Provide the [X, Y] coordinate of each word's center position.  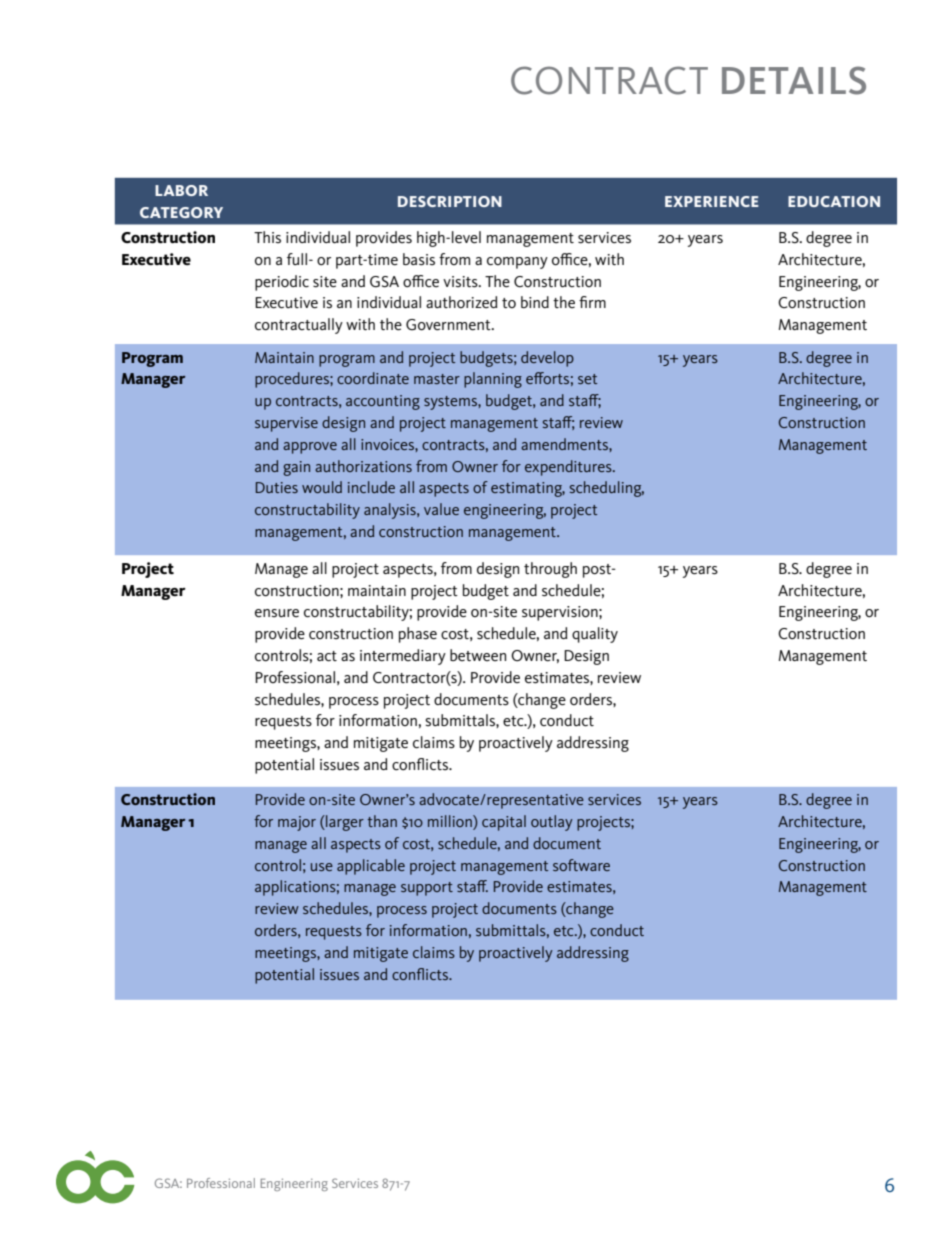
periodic [282, 283]
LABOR [181, 190]
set [587, 379]
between [478, 655]
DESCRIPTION [450, 201]
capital [504, 823]
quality [595, 635]
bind [535, 302]
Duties [277, 487]
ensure [277, 613]
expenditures [569, 468]
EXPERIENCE [712, 201]
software [581, 865]
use [322, 867]
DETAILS [794, 80]
